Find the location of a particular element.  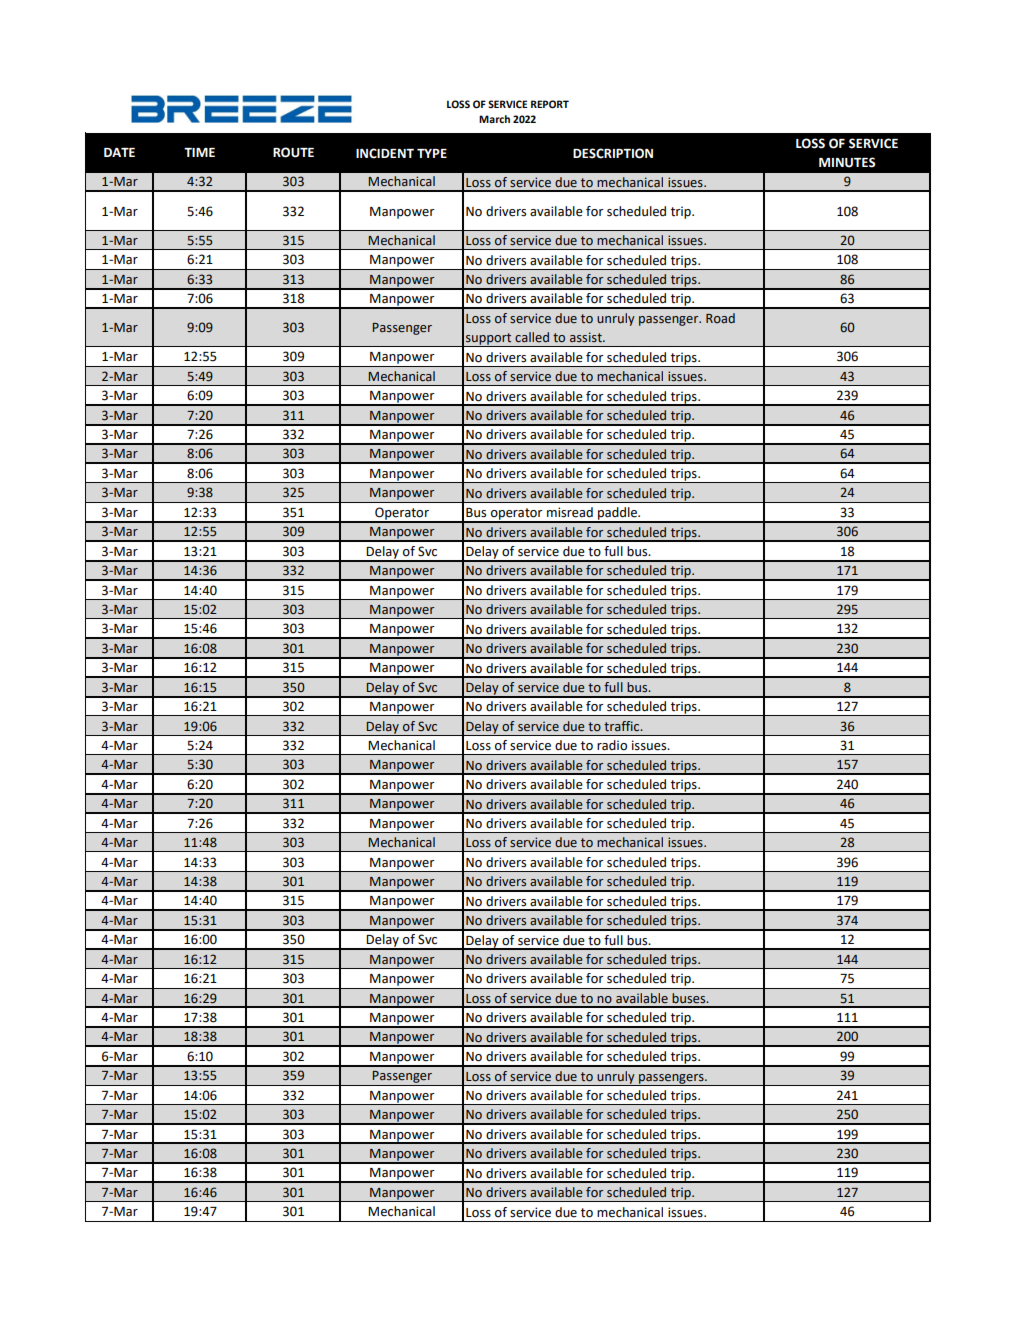

radio is located at coordinates (612, 745).
